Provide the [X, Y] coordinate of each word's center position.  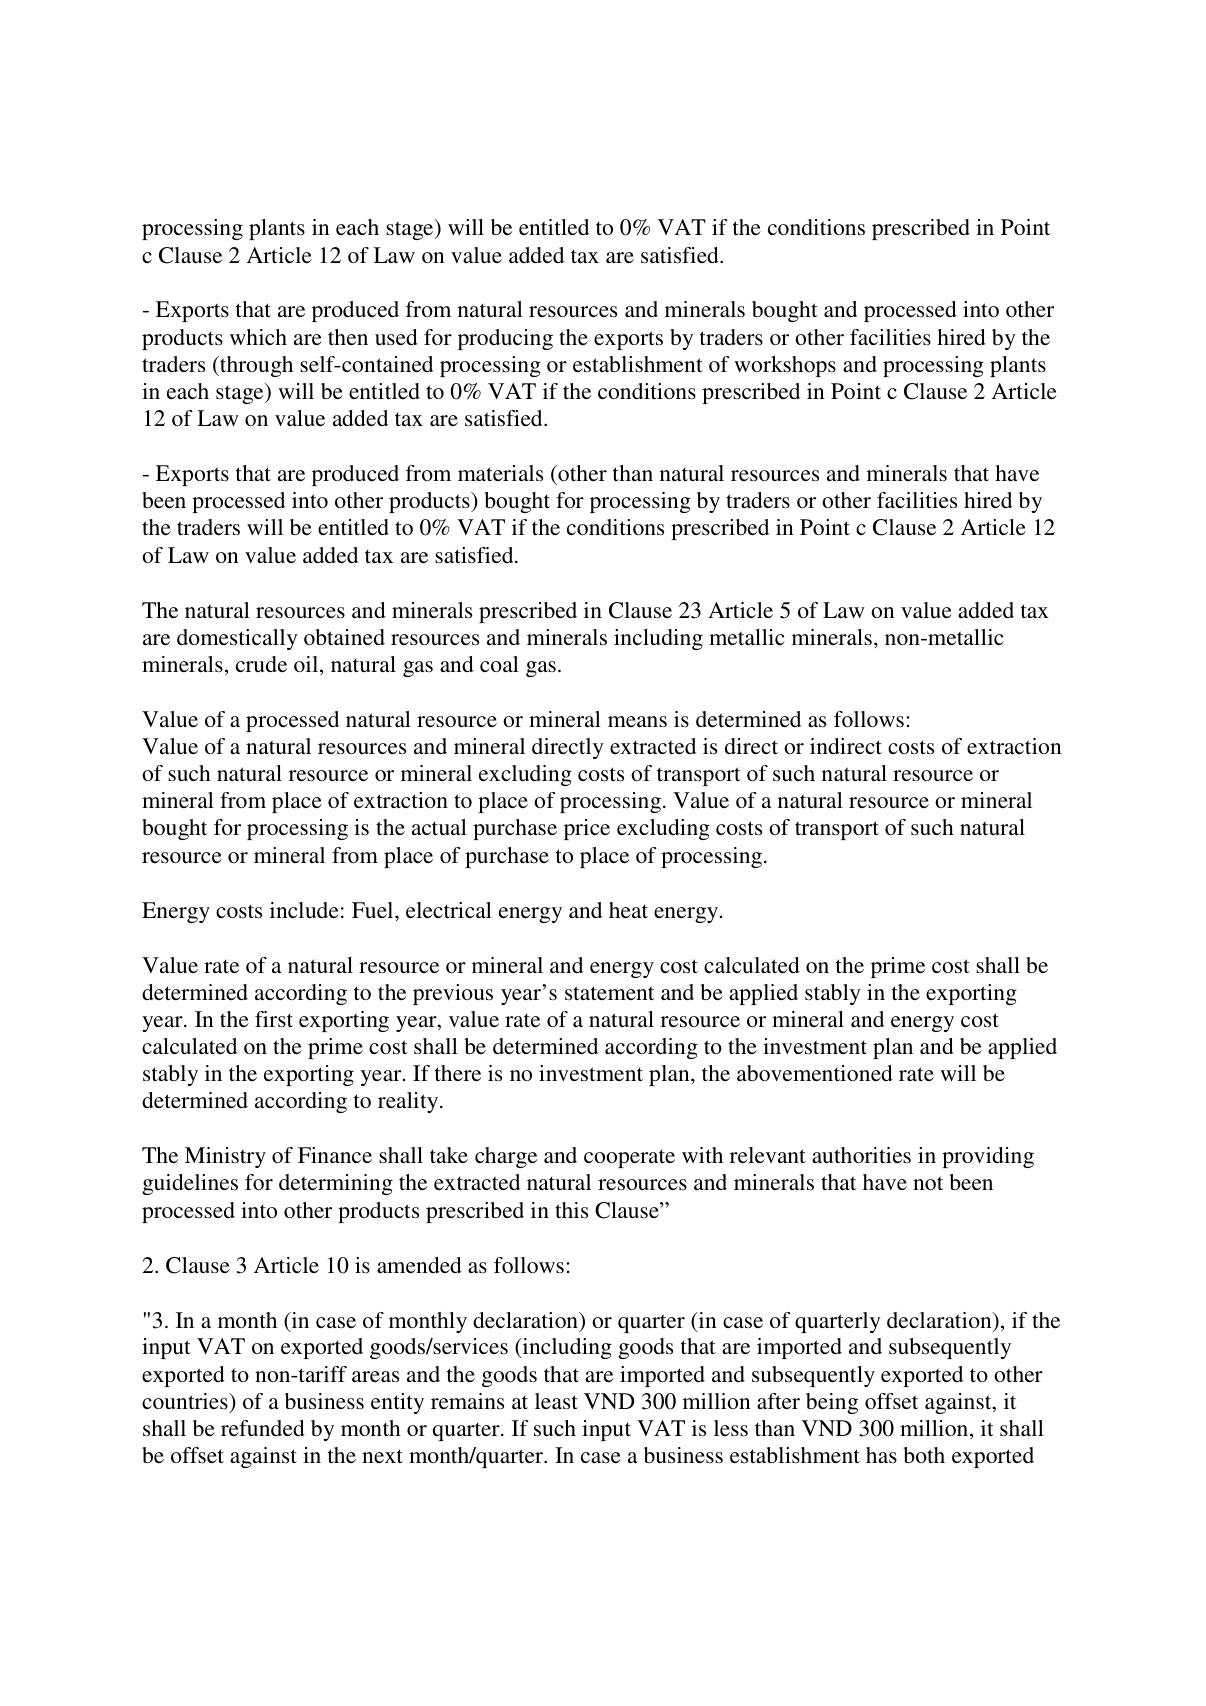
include [304, 910]
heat [628, 910]
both [924, 1455]
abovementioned [815, 1073]
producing [505, 339]
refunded [263, 1428]
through [255, 366]
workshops [785, 366]
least [556, 1401]
